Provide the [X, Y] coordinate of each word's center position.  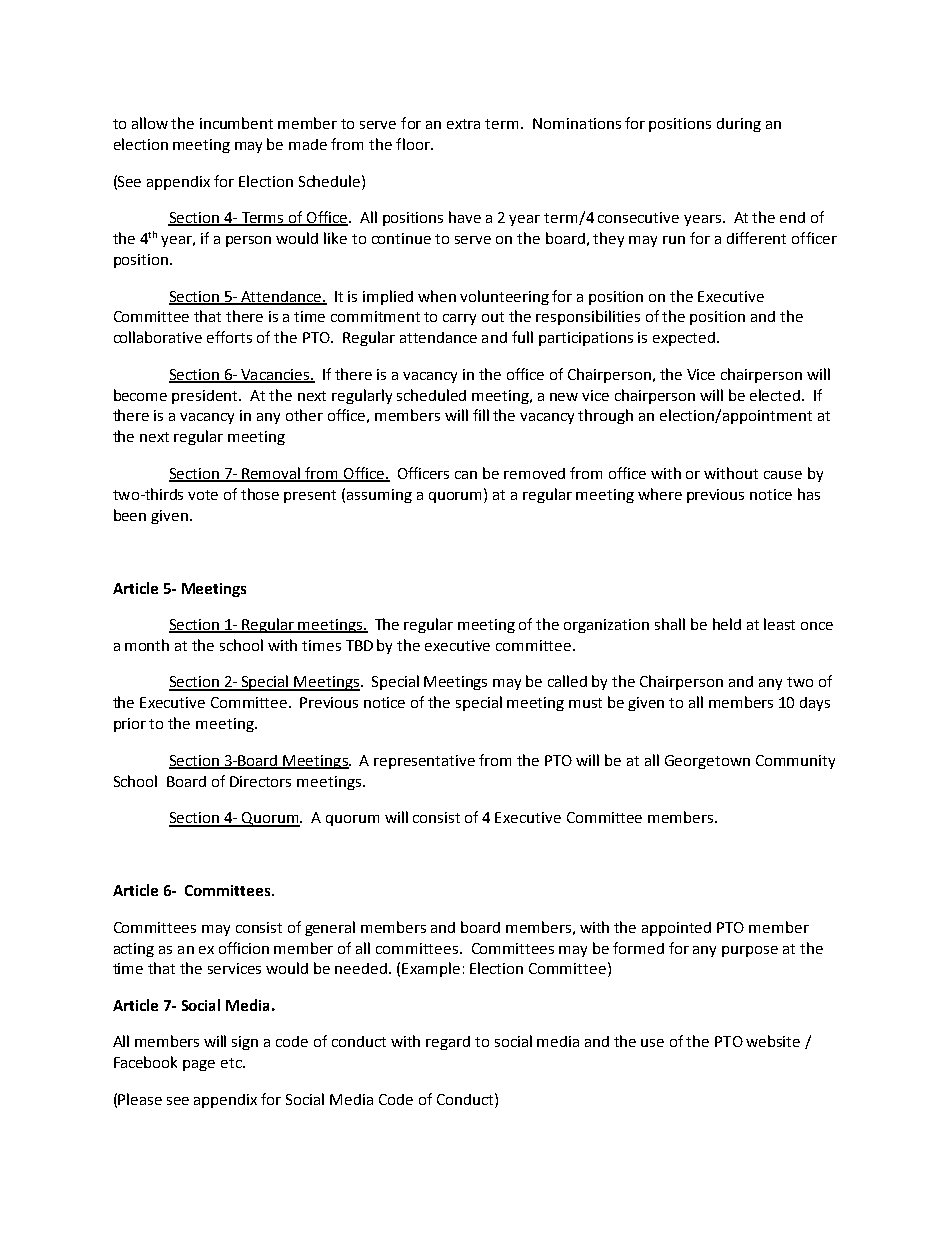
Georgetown [707, 762]
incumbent [236, 123]
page [199, 1065]
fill [481, 415]
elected [775, 395]
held [727, 624]
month [147, 645]
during [739, 125]
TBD [359, 645]
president [206, 397]
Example [431, 969]
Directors [260, 781]
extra [463, 124]
